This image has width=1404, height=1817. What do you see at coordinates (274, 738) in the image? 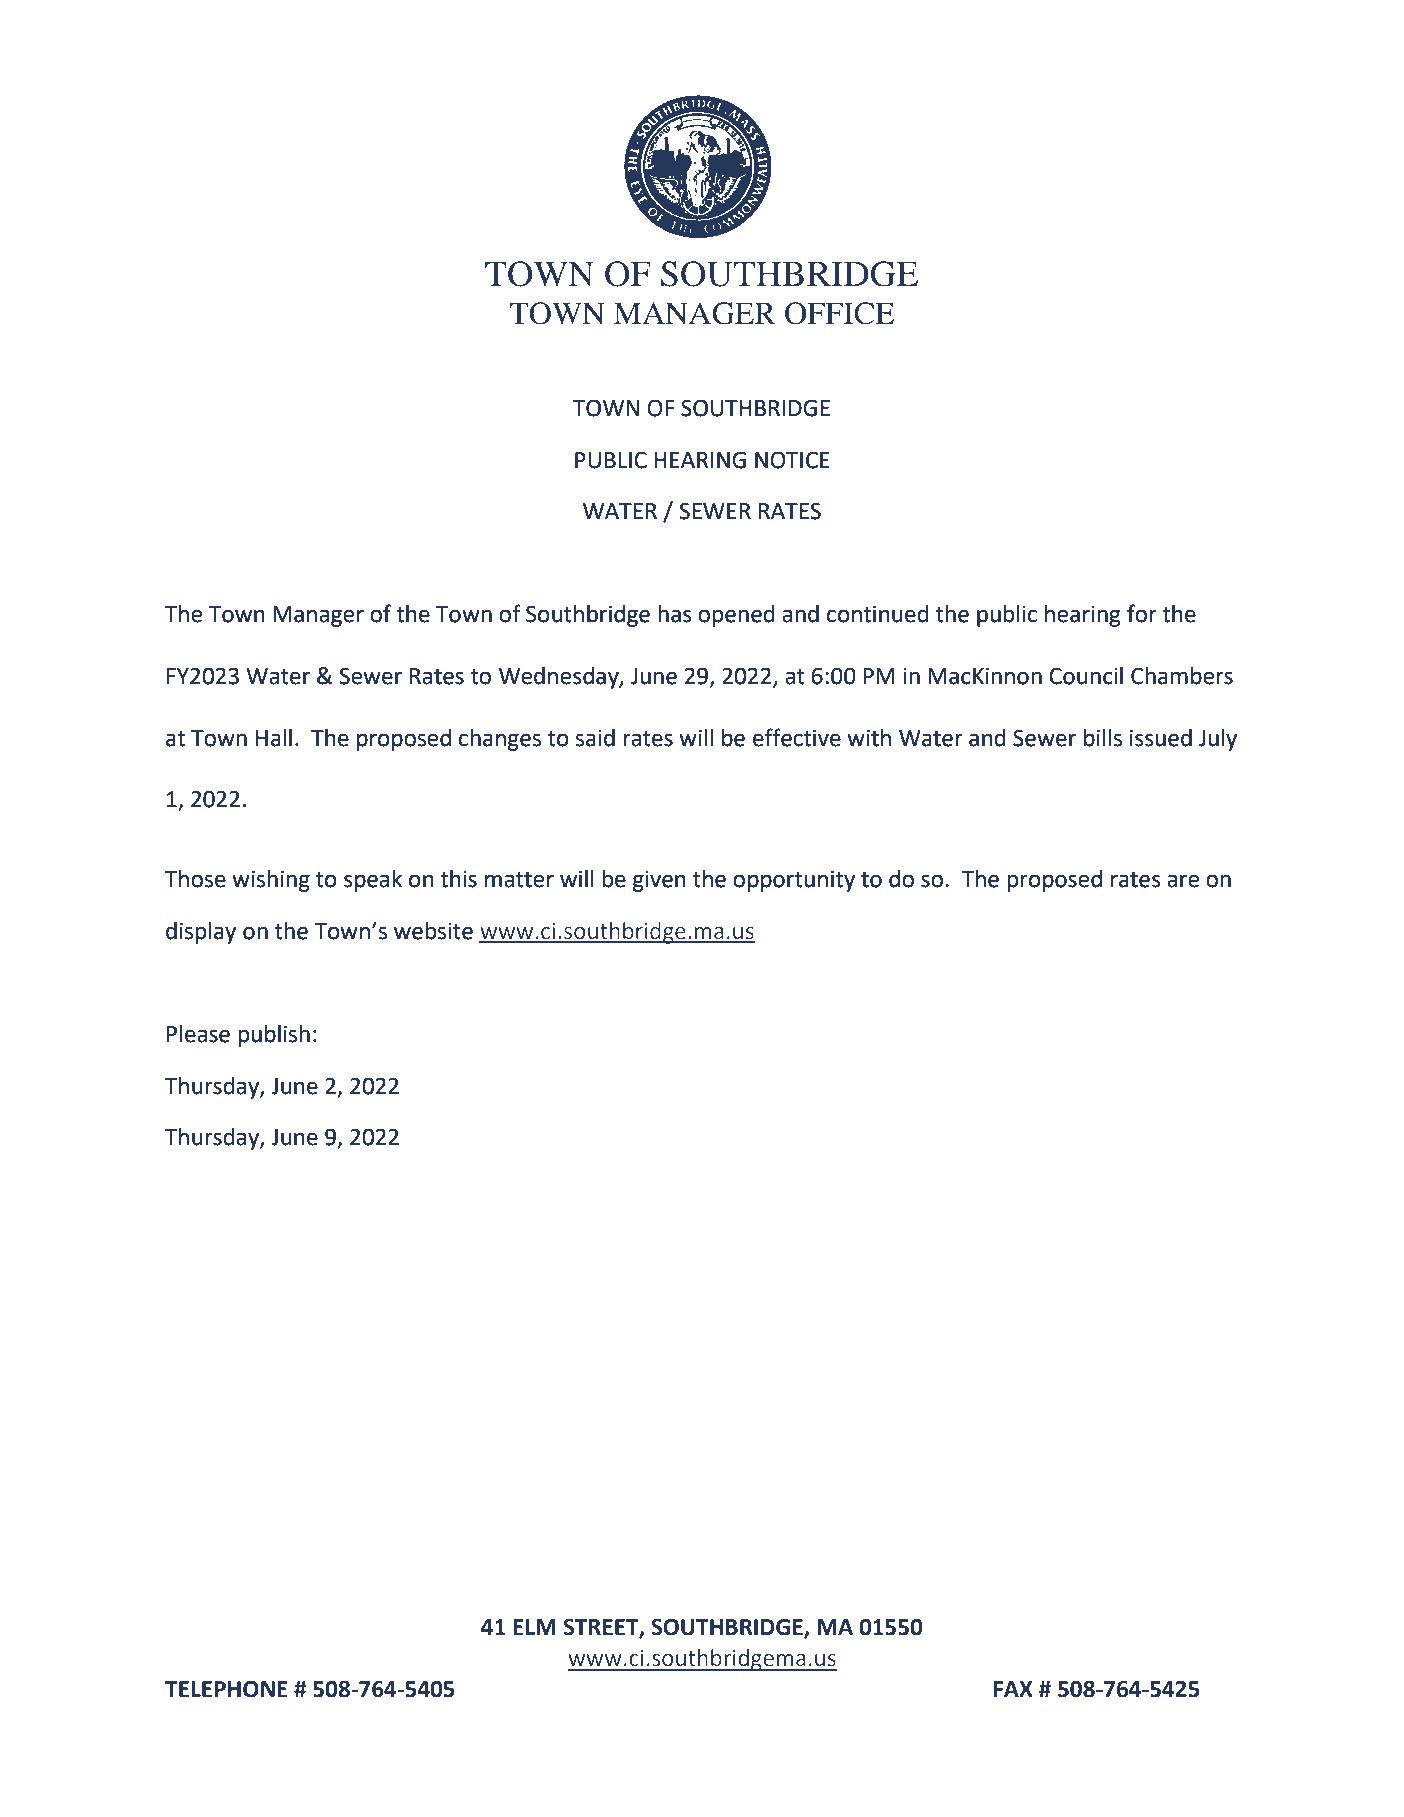
I see `Hall` at bounding box center [274, 738].
